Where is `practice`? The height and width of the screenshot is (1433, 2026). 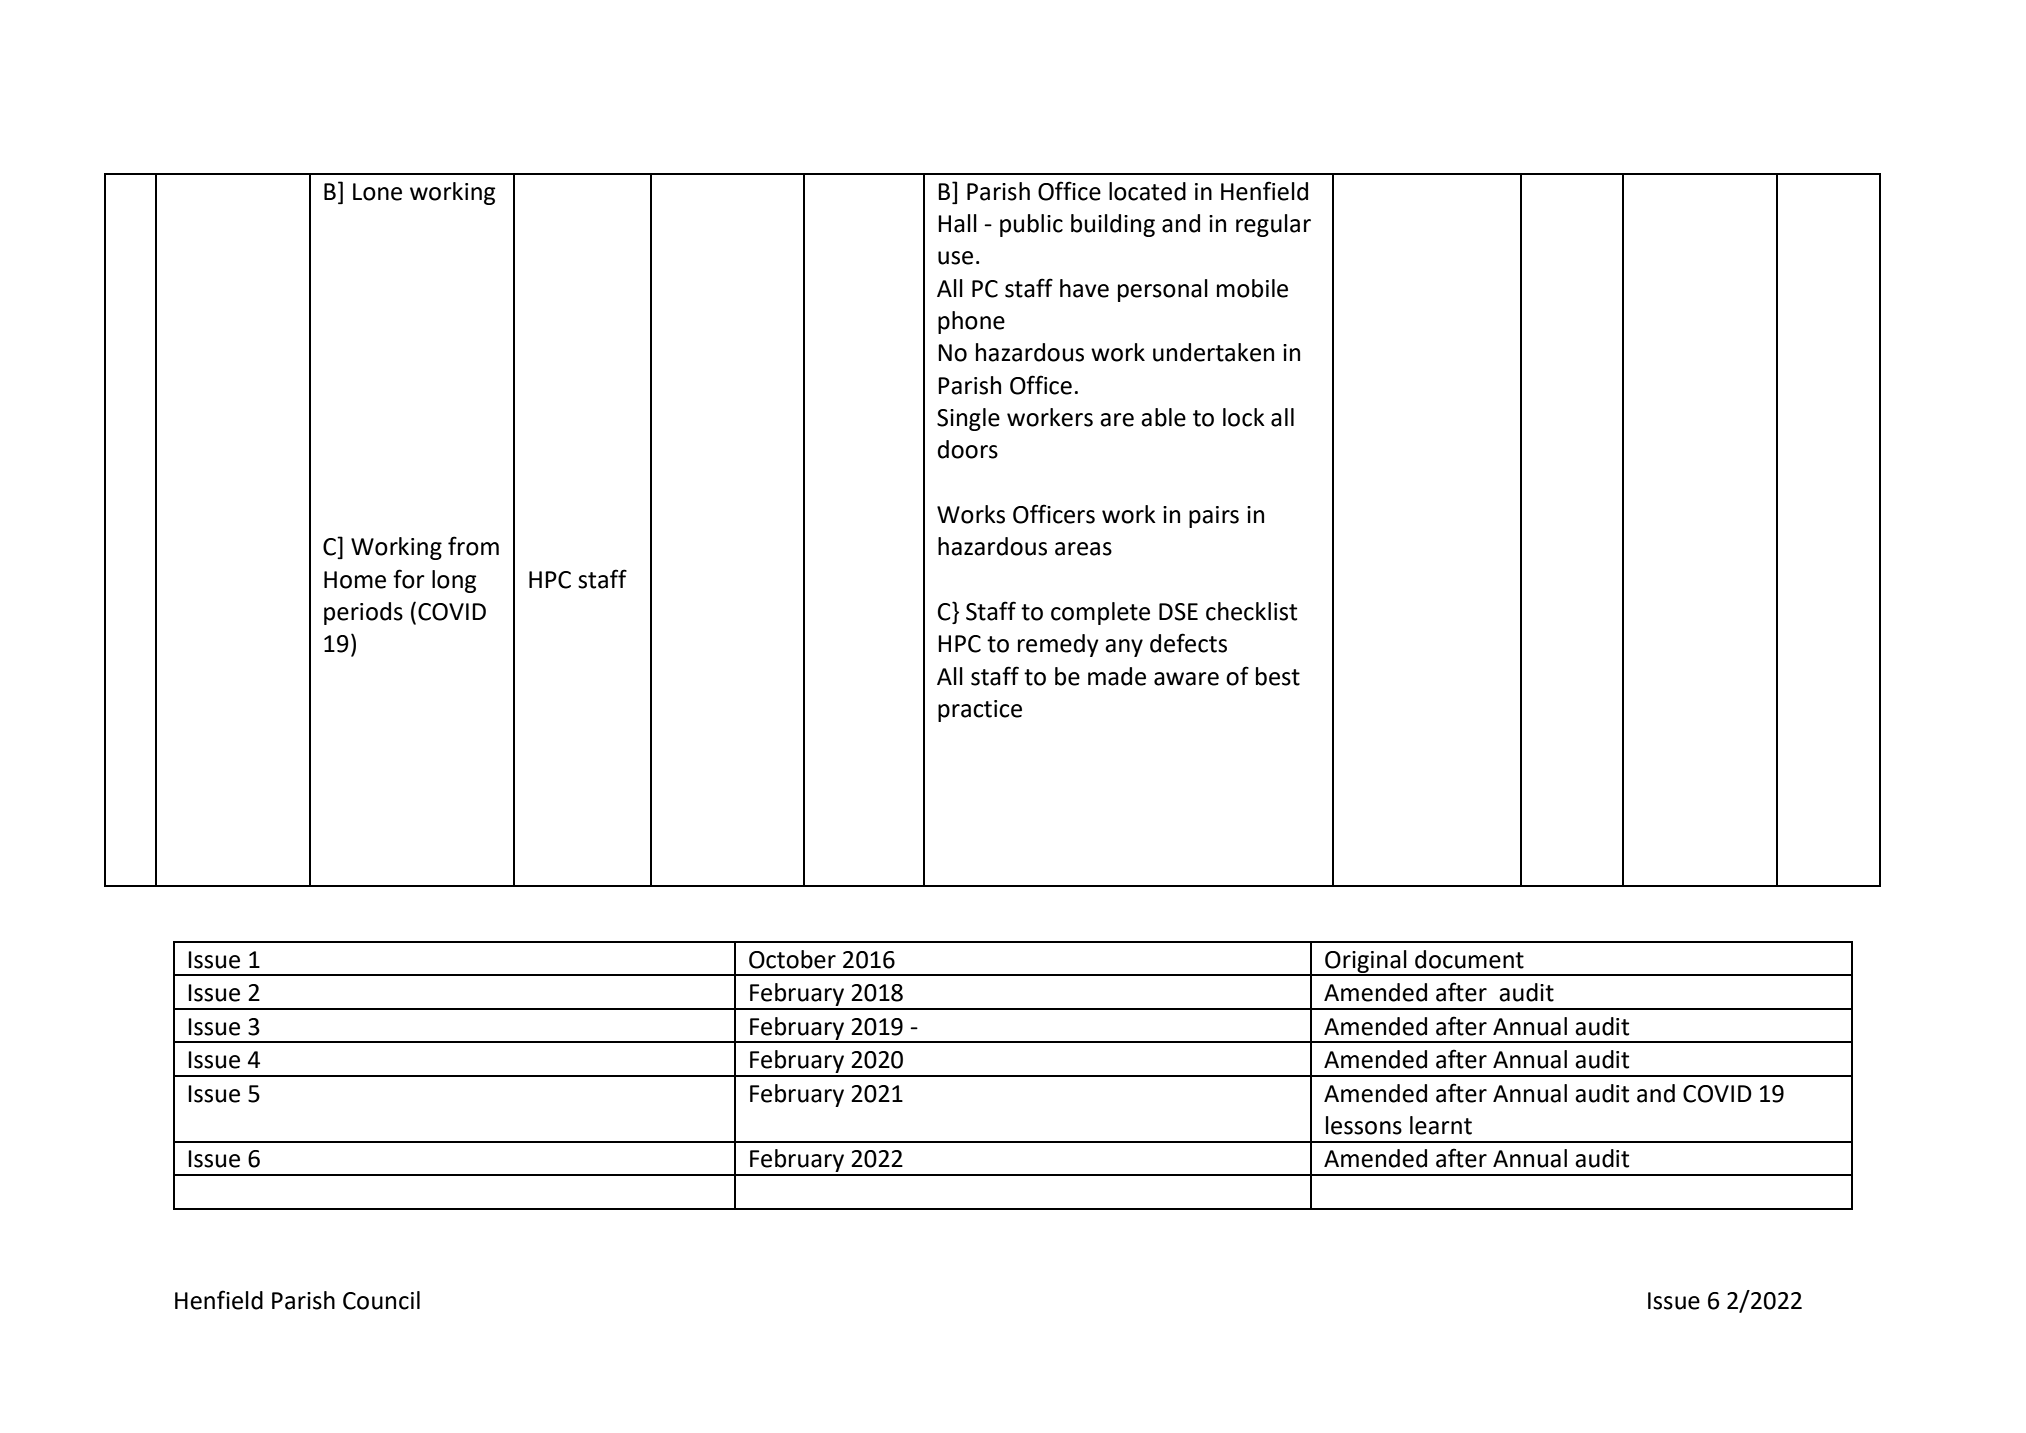
practice is located at coordinates (980, 711).
